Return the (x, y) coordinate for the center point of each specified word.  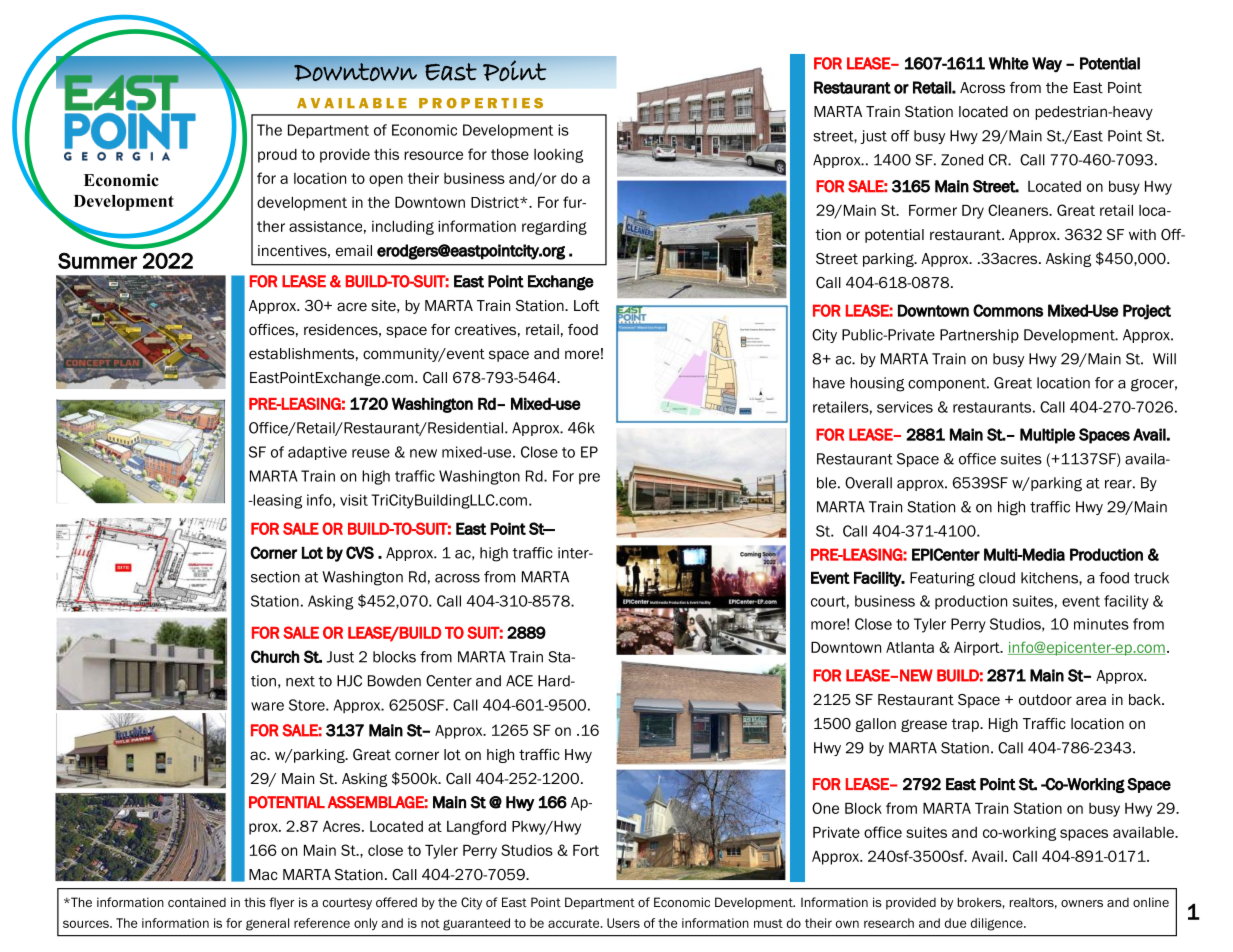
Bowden (394, 681)
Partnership (979, 336)
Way (1047, 65)
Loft (586, 305)
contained (197, 902)
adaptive (317, 453)
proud (277, 156)
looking (558, 156)
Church (275, 656)
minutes (1101, 624)
